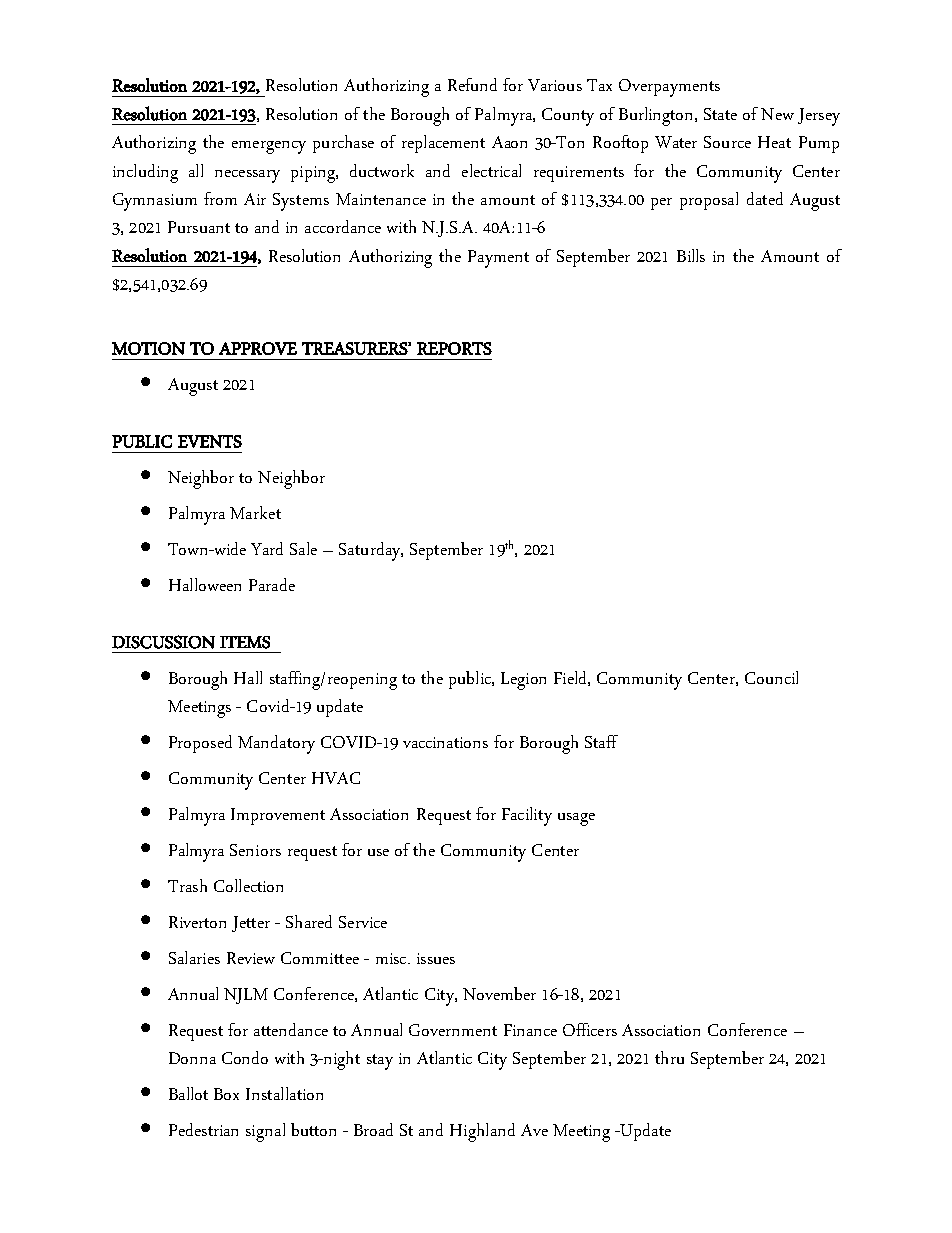 The image size is (952, 1233). I want to click on Highland, so click(482, 1132).
